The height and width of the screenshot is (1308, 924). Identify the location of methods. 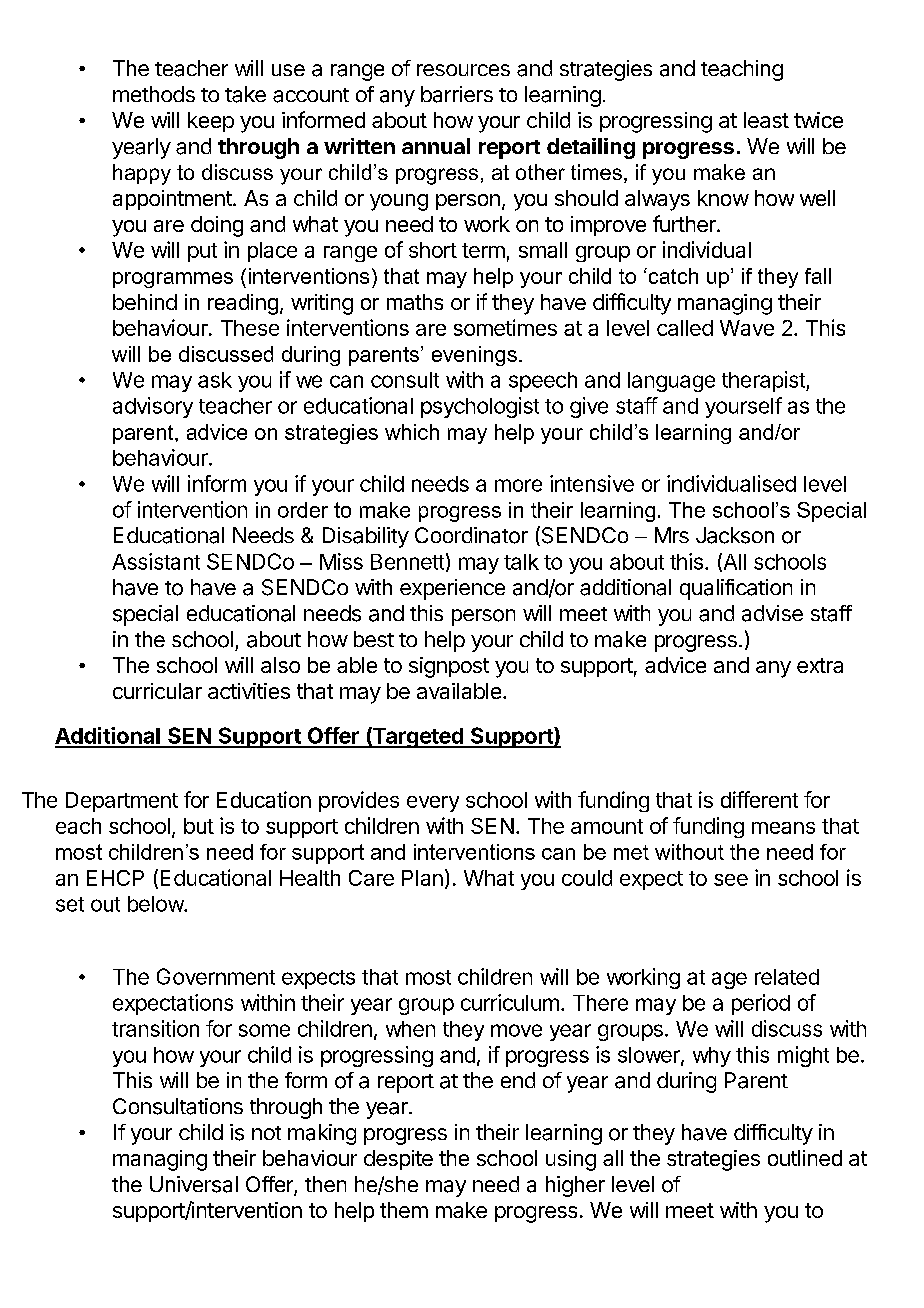
(154, 94).
